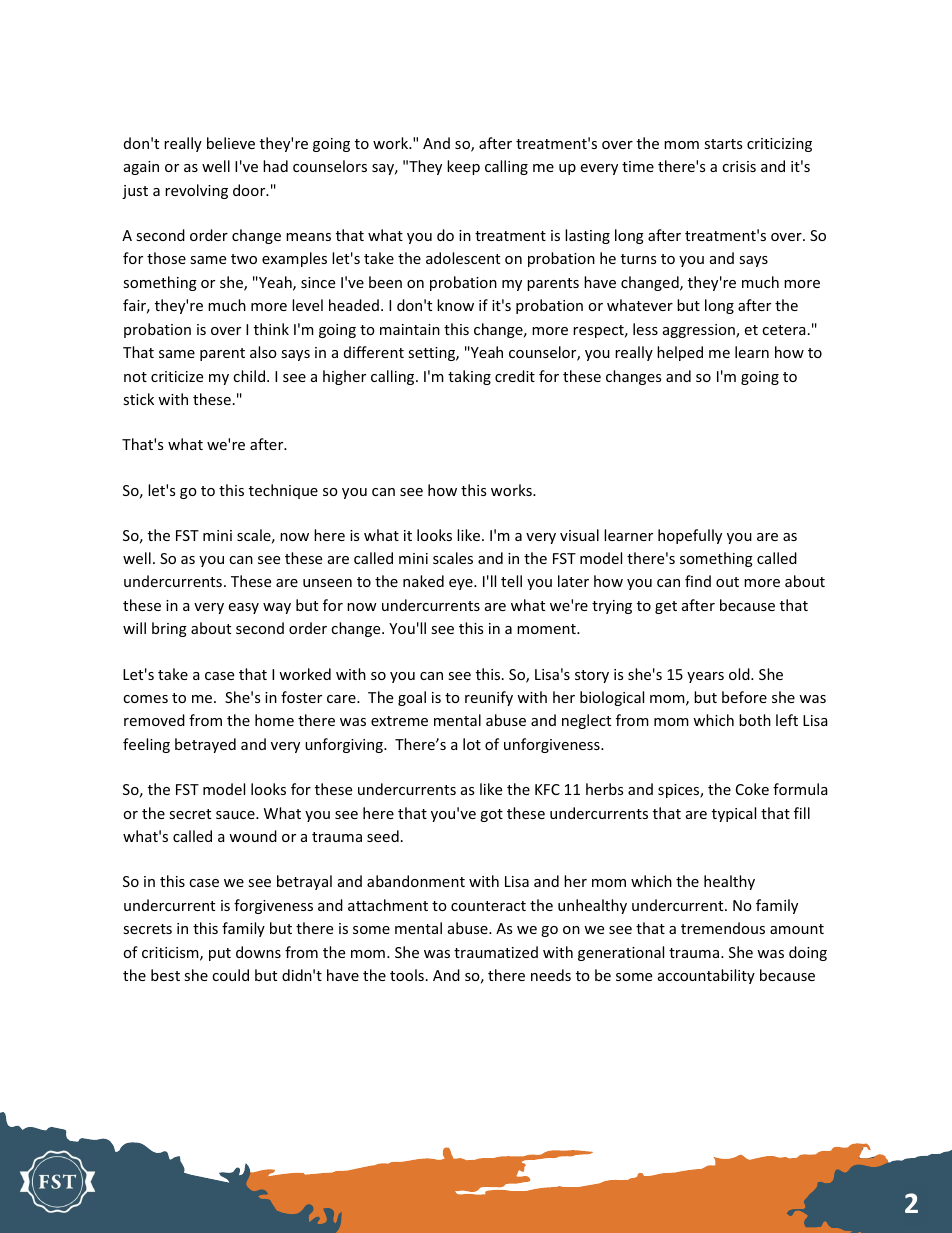 The height and width of the screenshot is (1233, 952). Describe the element at coordinates (698, 581) in the screenshot. I see `find` at that location.
